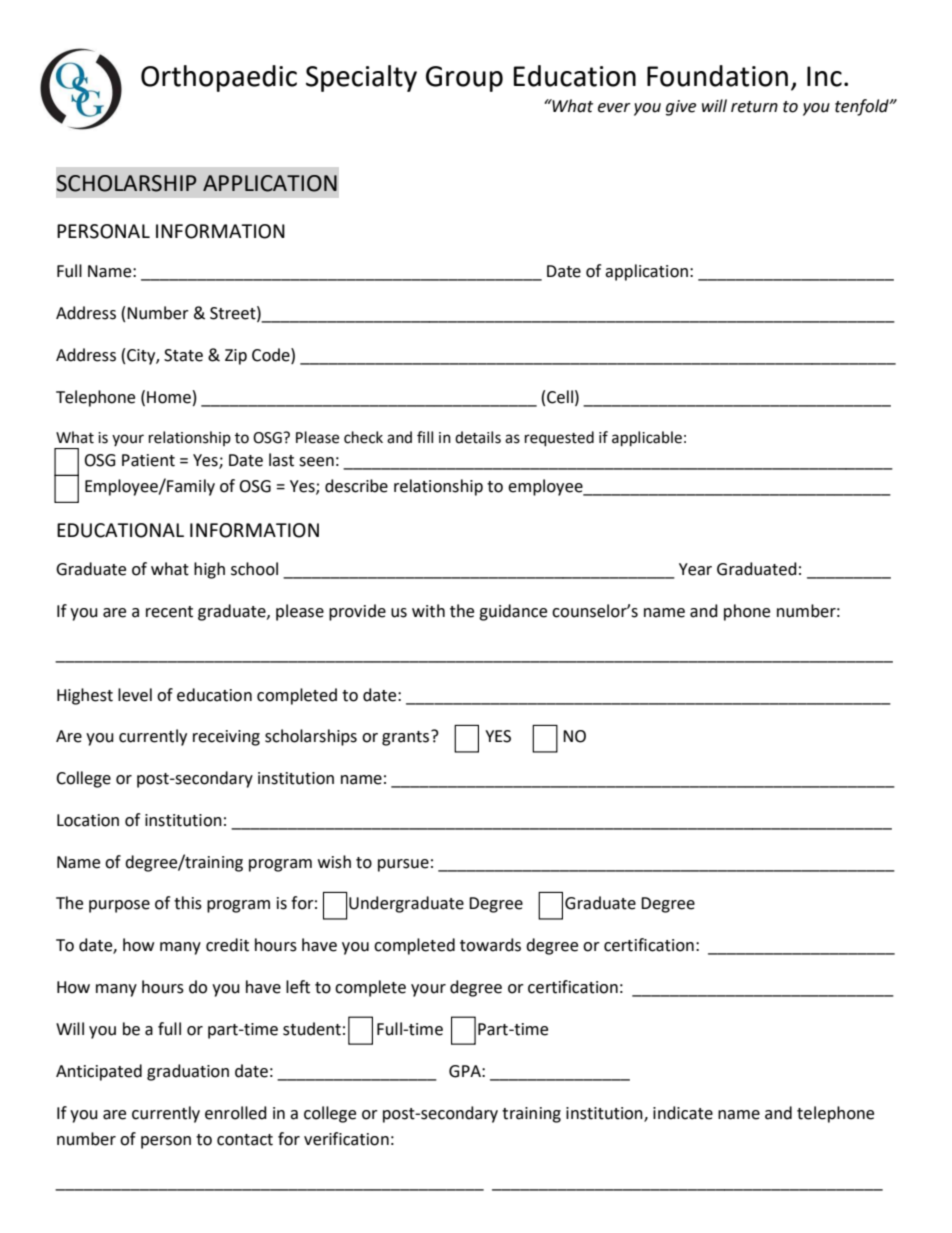  I want to click on details, so click(478, 437).
